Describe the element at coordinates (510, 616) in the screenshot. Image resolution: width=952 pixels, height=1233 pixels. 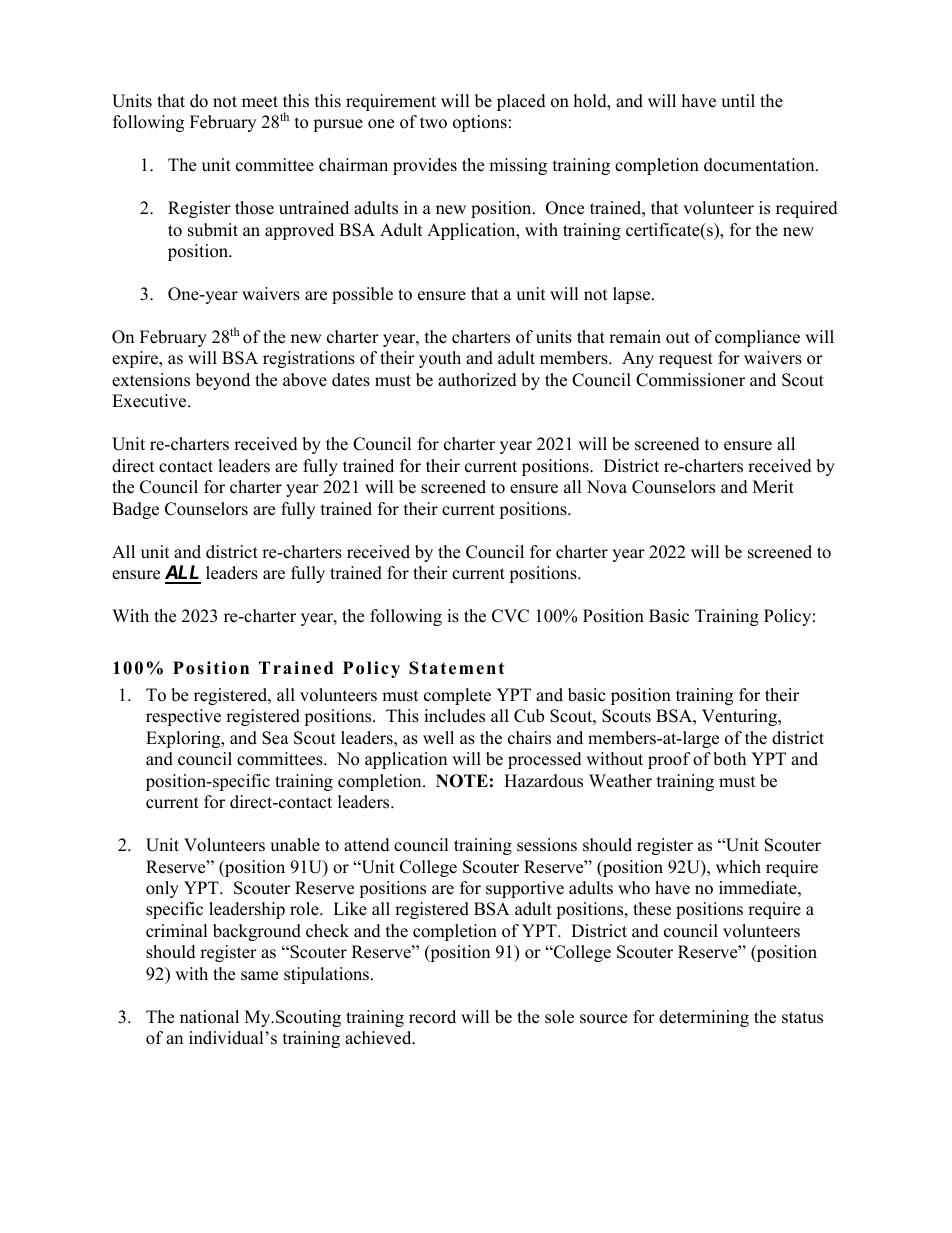
I see `CVC` at that location.
